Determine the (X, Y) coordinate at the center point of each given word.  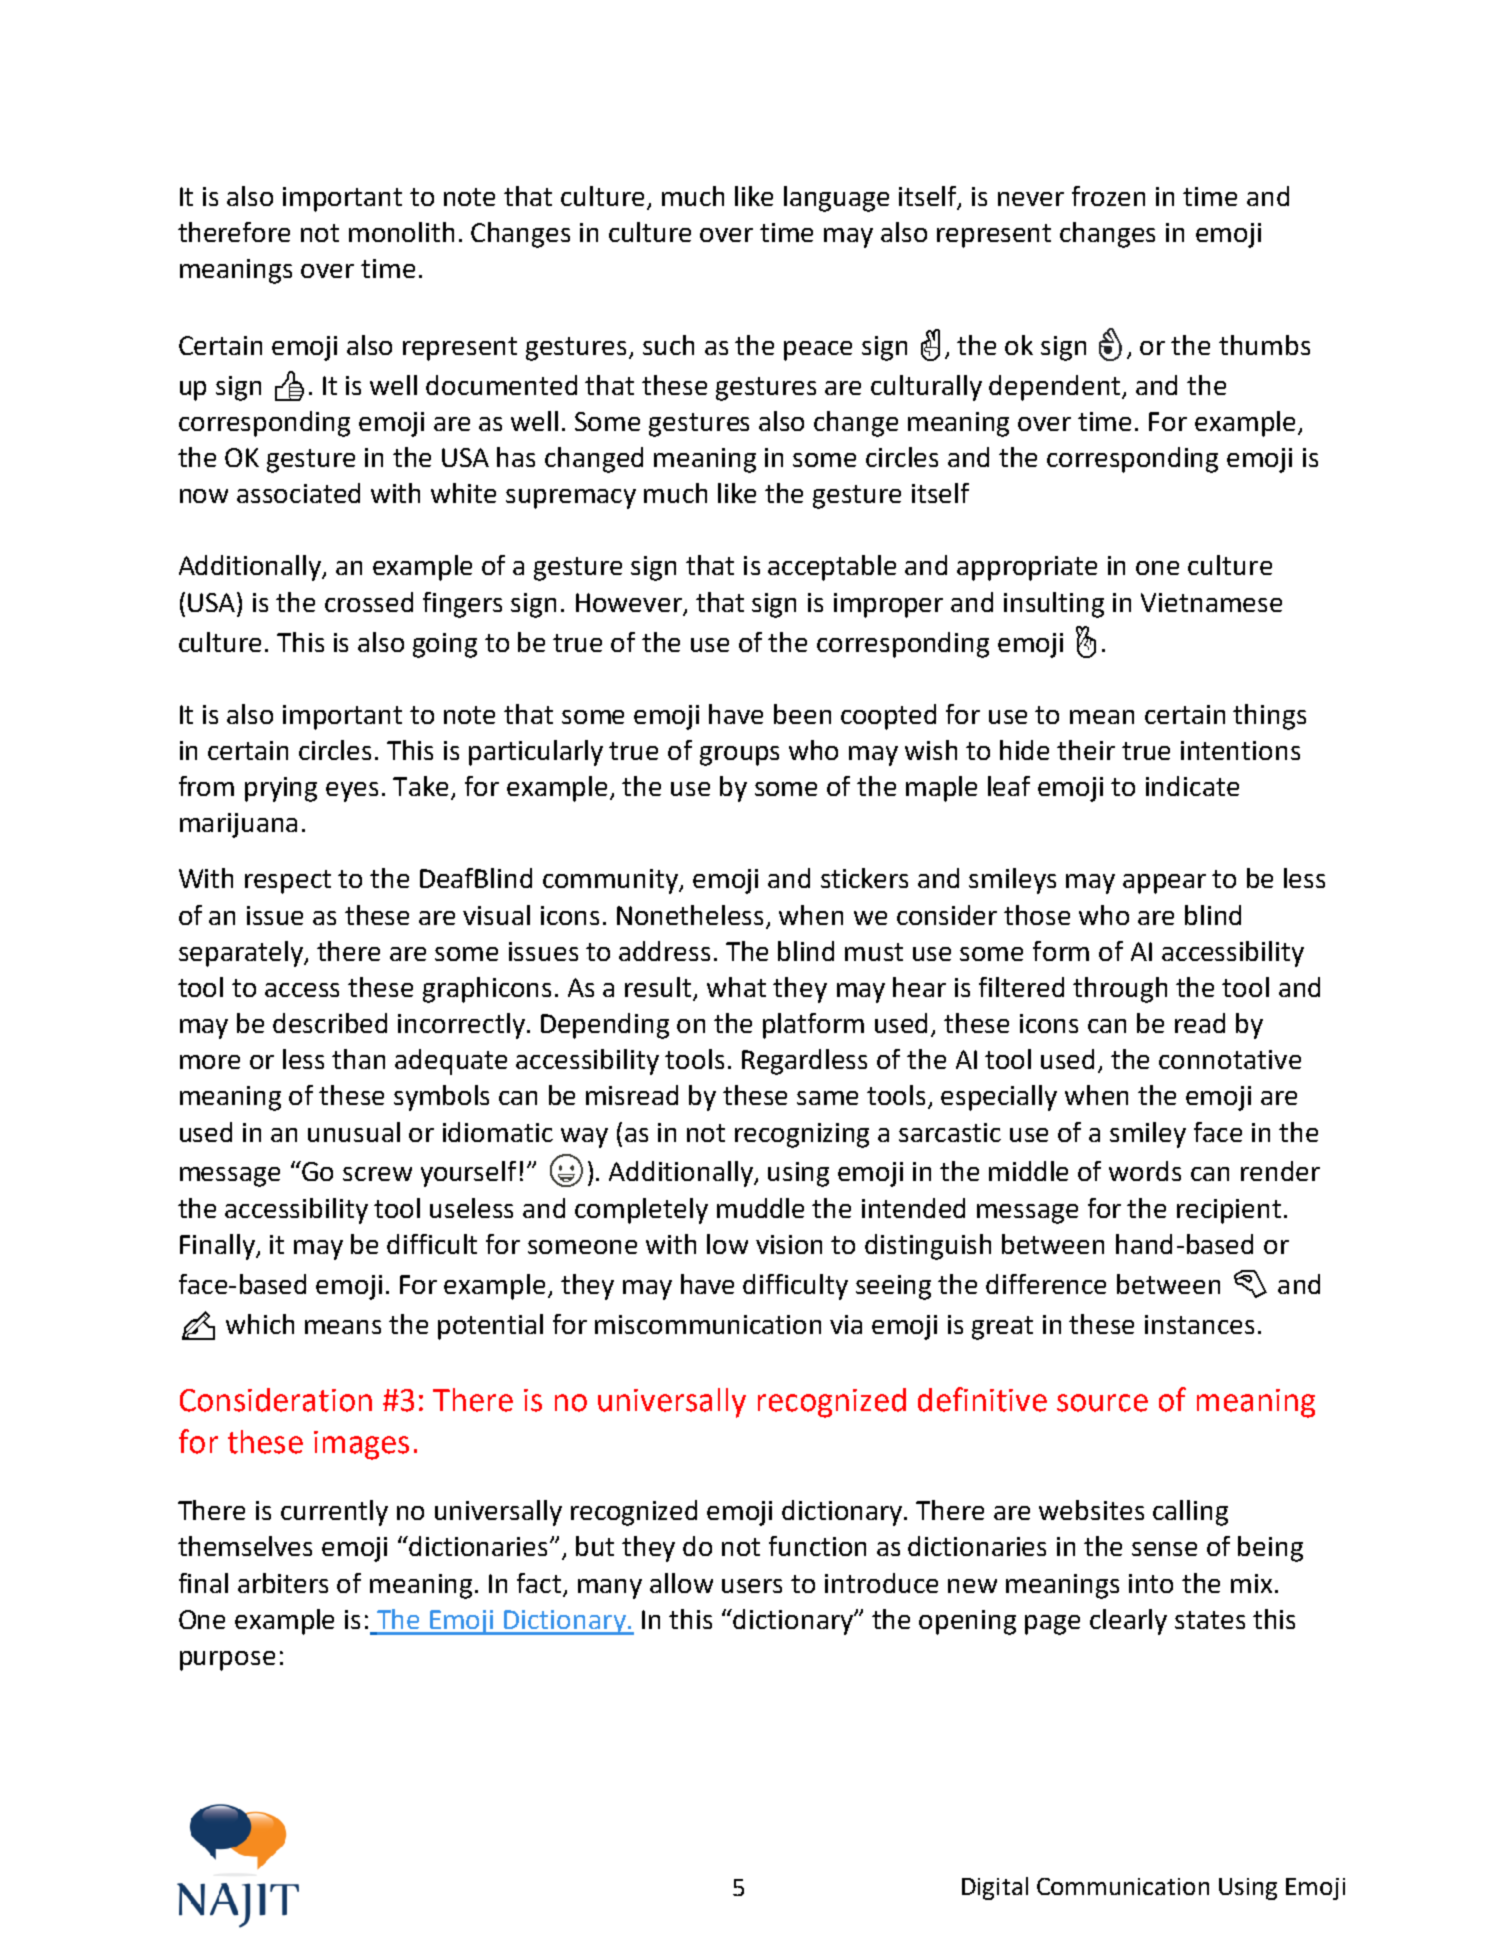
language (836, 199)
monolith (401, 232)
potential (490, 1327)
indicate (1192, 786)
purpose (227, 1661)
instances (1199, 1324)
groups (739, 756)
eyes (352, 792)
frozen (1108, 196)
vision (789, 1244)
